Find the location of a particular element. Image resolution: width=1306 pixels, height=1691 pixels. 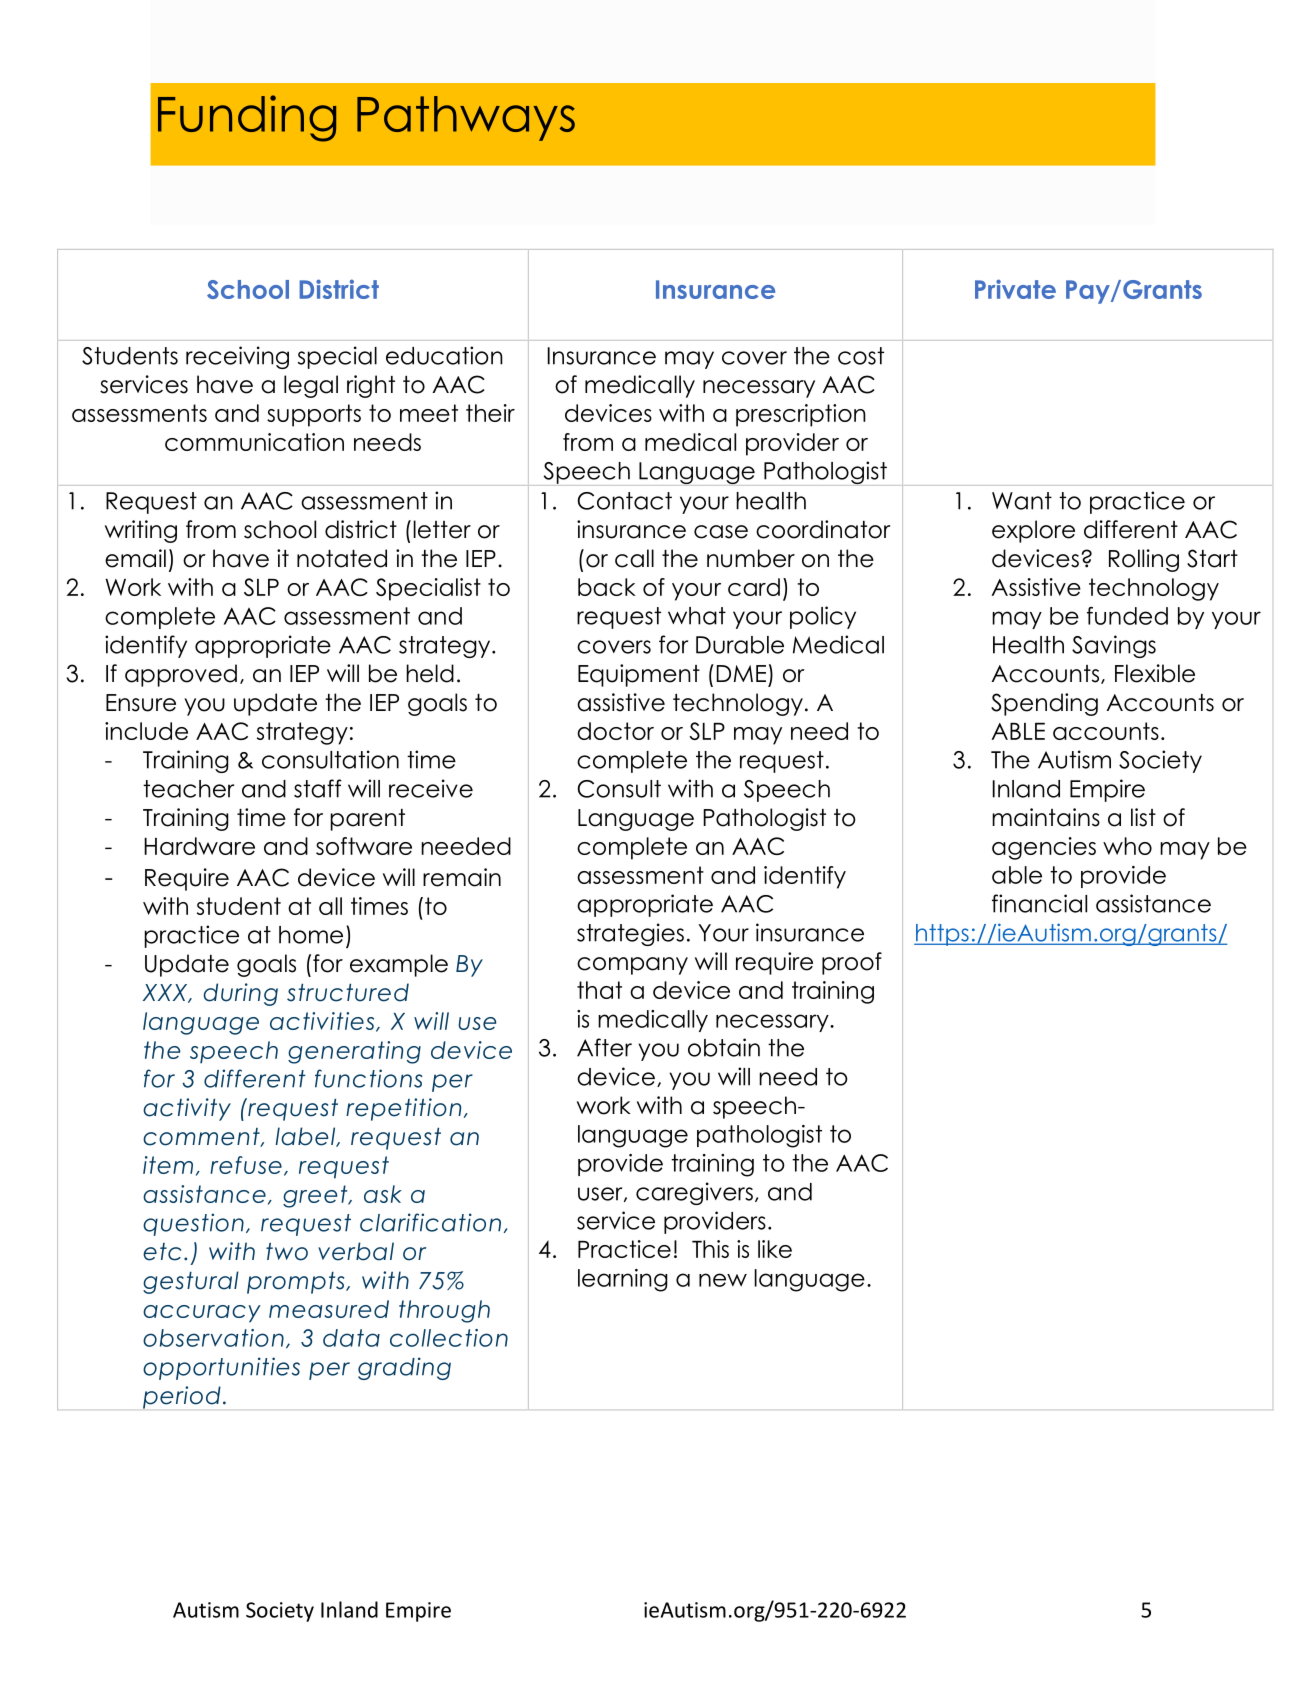

Funding is located at coordinates (247, 118).
